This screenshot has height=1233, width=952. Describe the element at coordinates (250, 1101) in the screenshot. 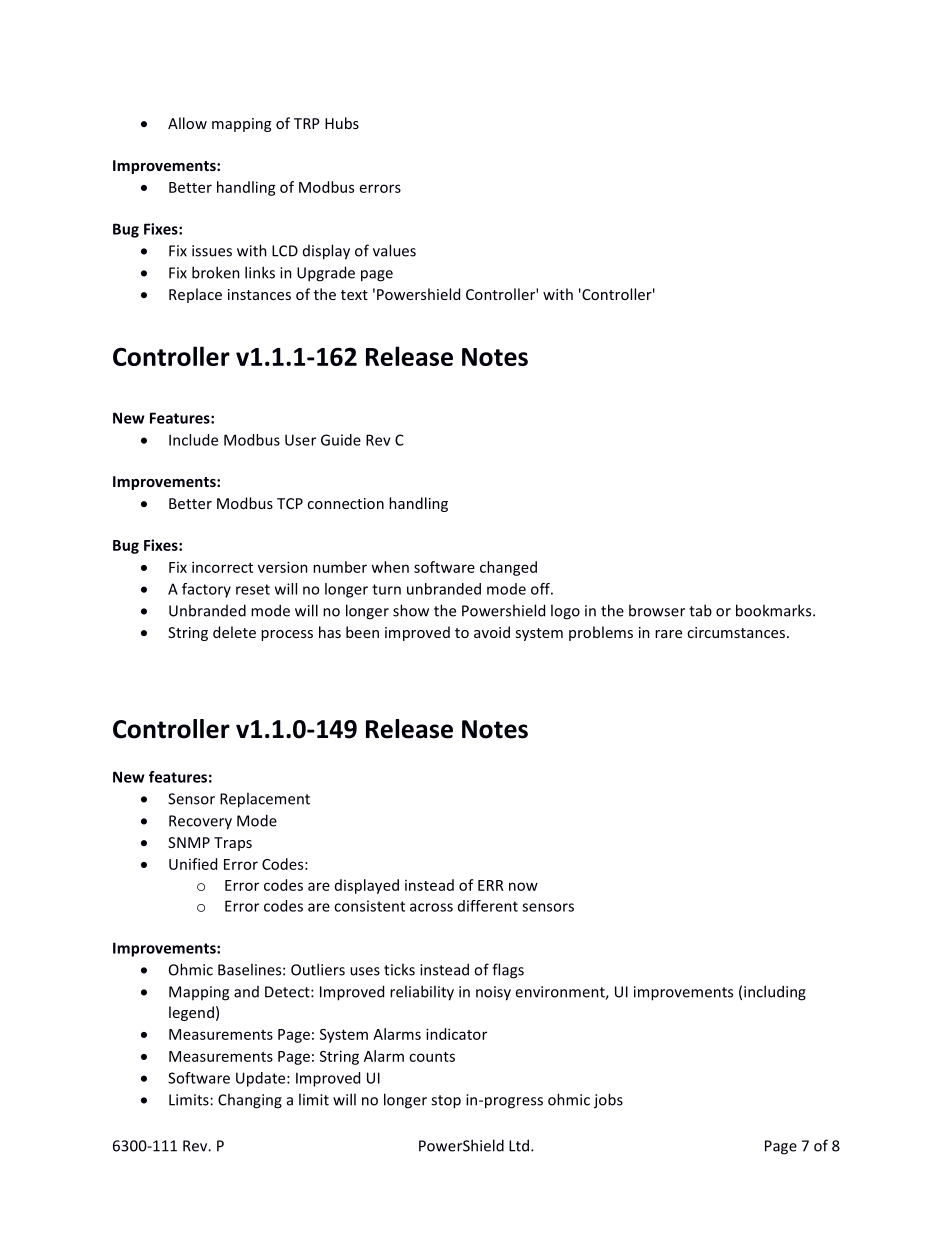

I see `Changing` at that location.
